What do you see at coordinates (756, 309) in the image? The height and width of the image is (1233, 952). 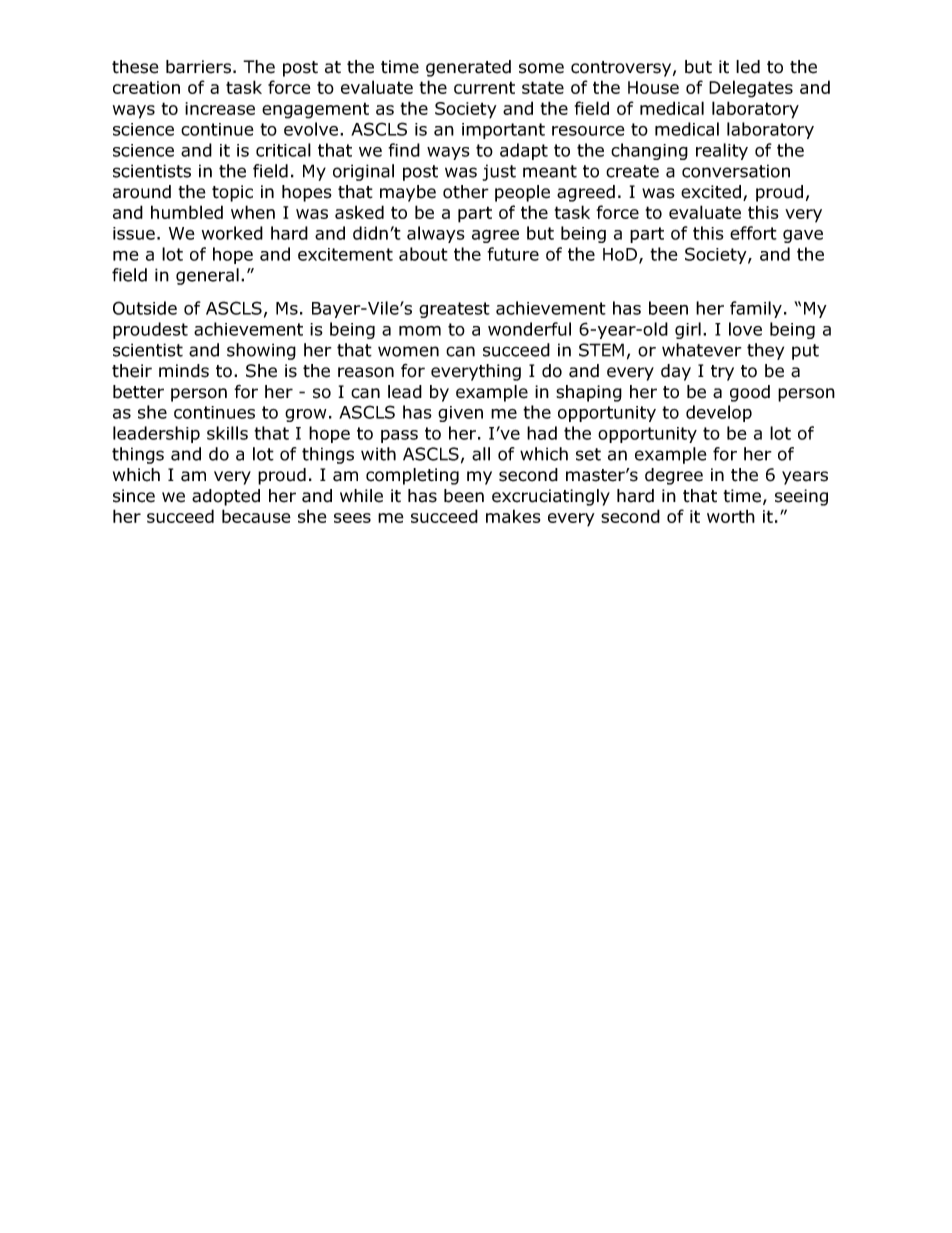 I see `family` at bounding box center [756, 309].
